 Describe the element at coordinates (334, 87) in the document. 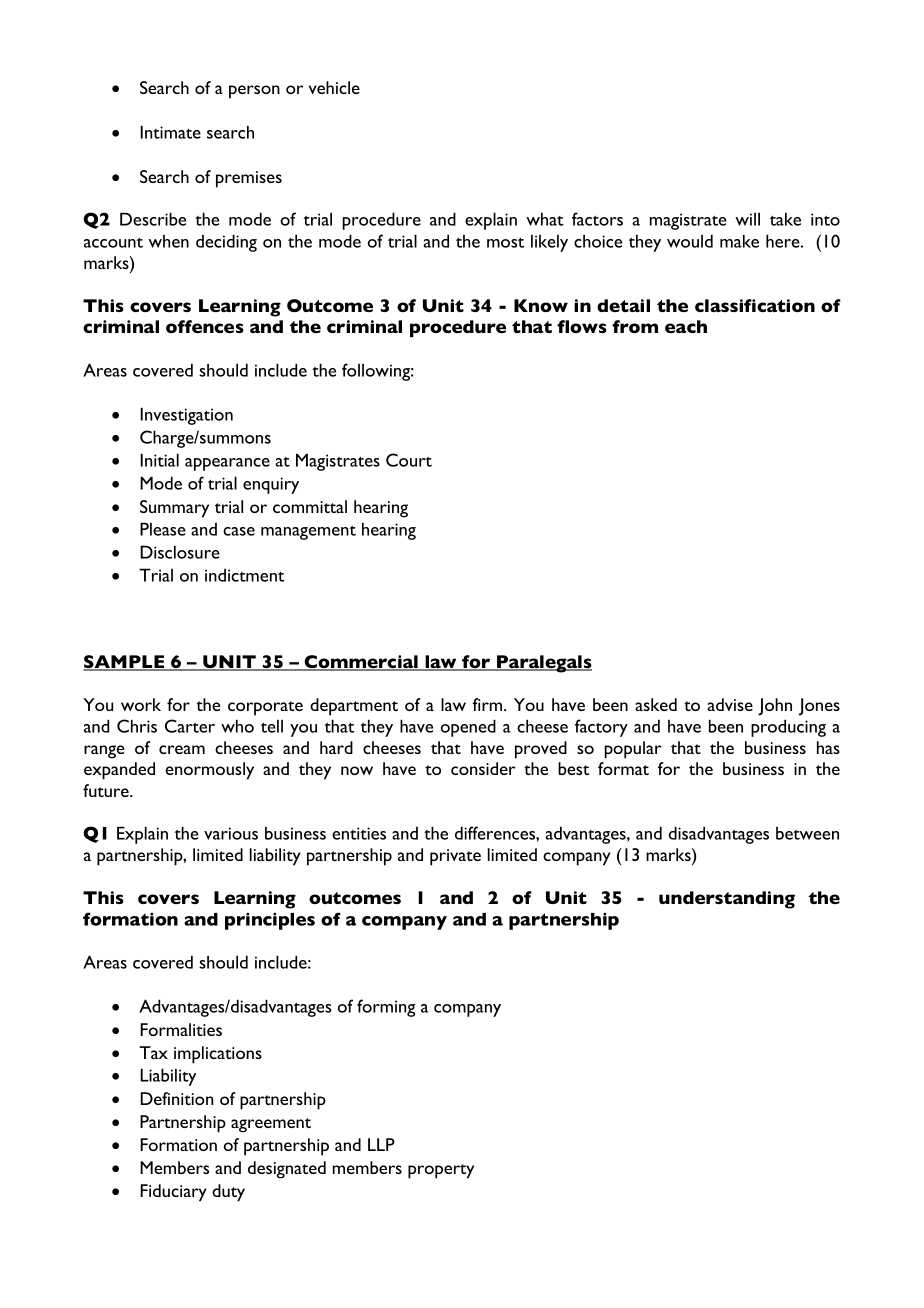

I see `vehicle` at that location.
